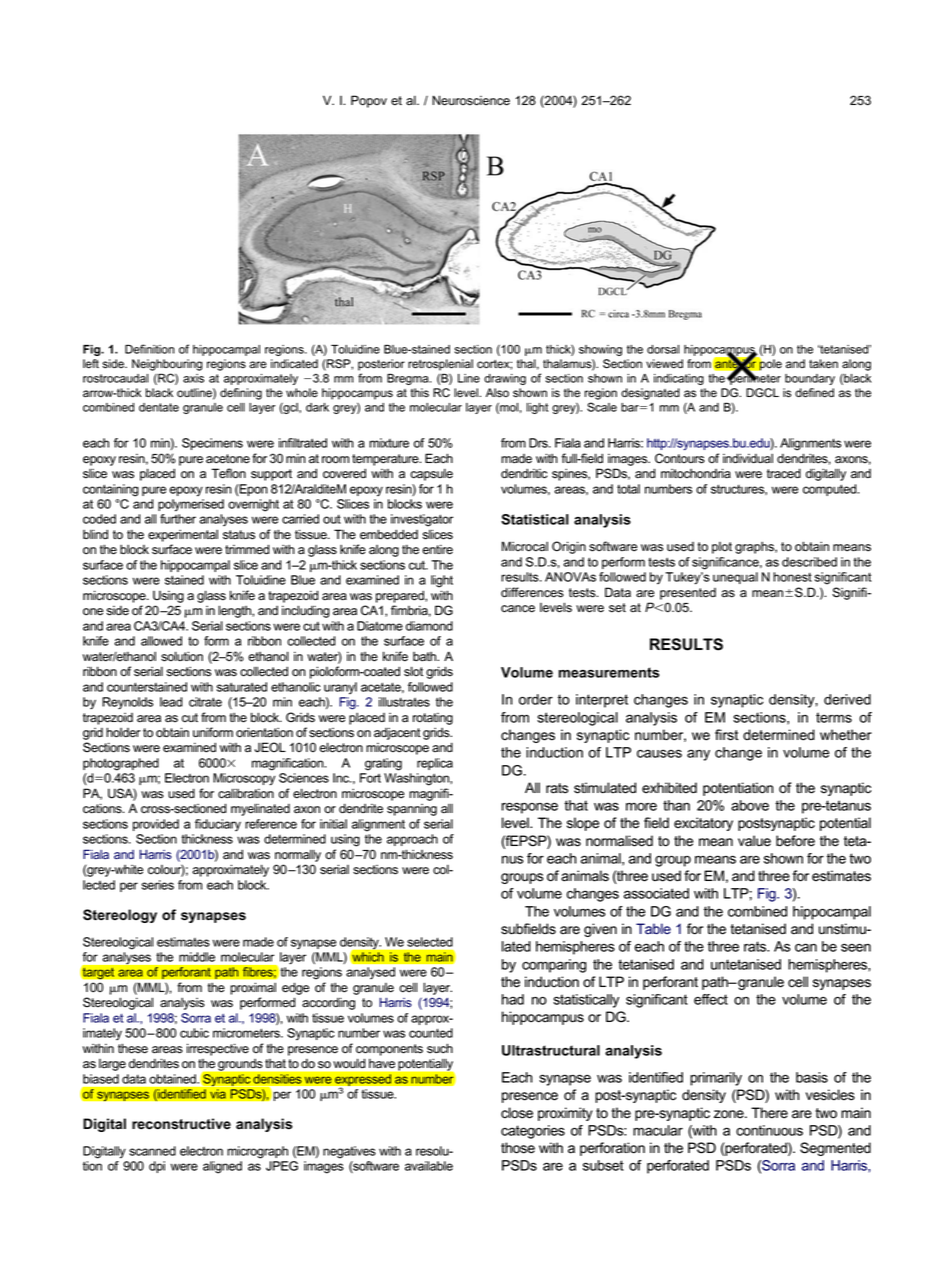 This image has height=1270, width=952. What do you see at coordinates (663, 349) in the image?
I see `dorsal` at bounding box center [663, 349].
